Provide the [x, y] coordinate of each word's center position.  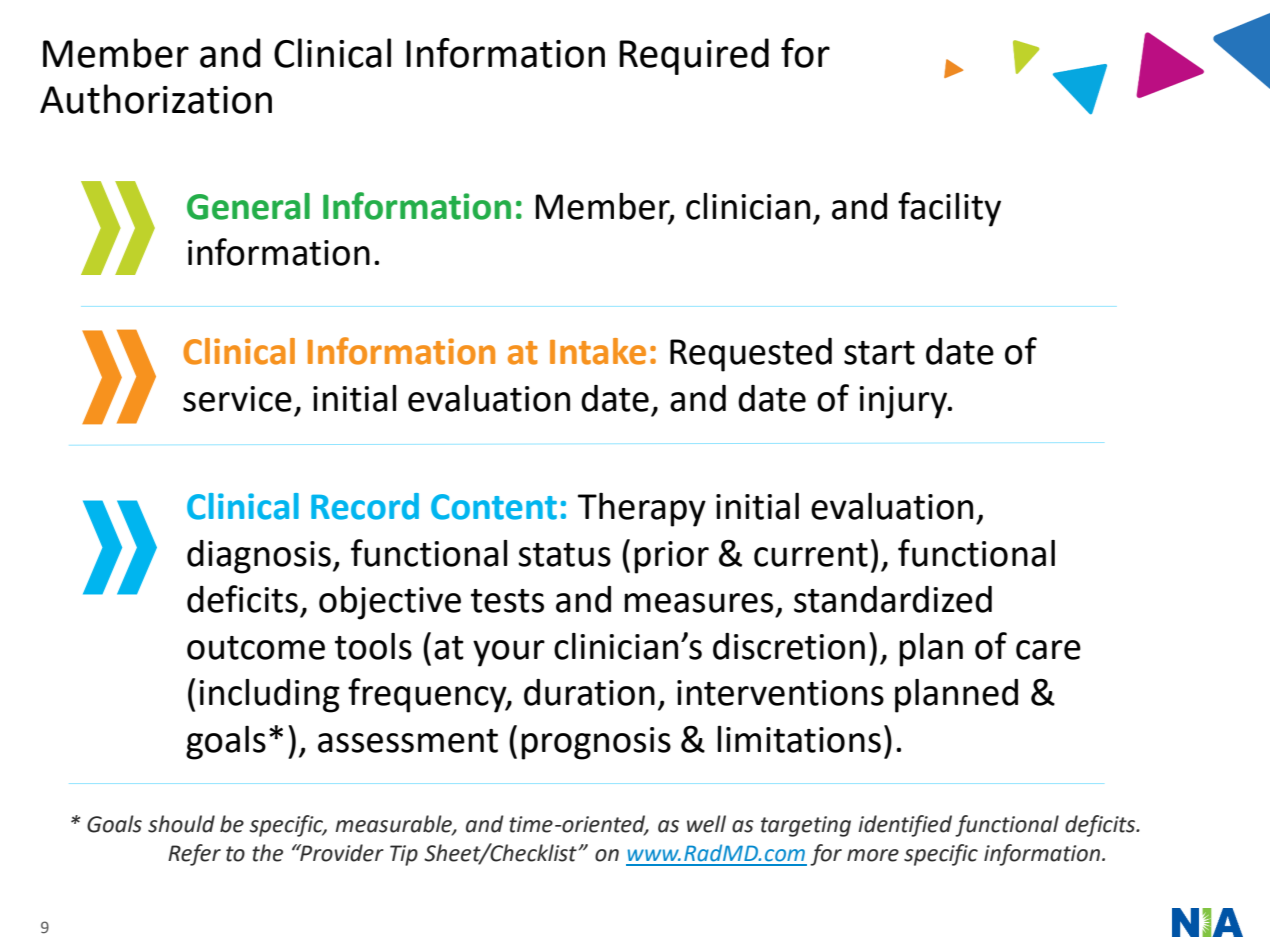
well [706, 824]
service [237, 399]
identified [905, 826]
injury [904, 402]
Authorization [156, 99]
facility [949, 209]
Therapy [642, 510]
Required [694, 56]
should [181, 824]
